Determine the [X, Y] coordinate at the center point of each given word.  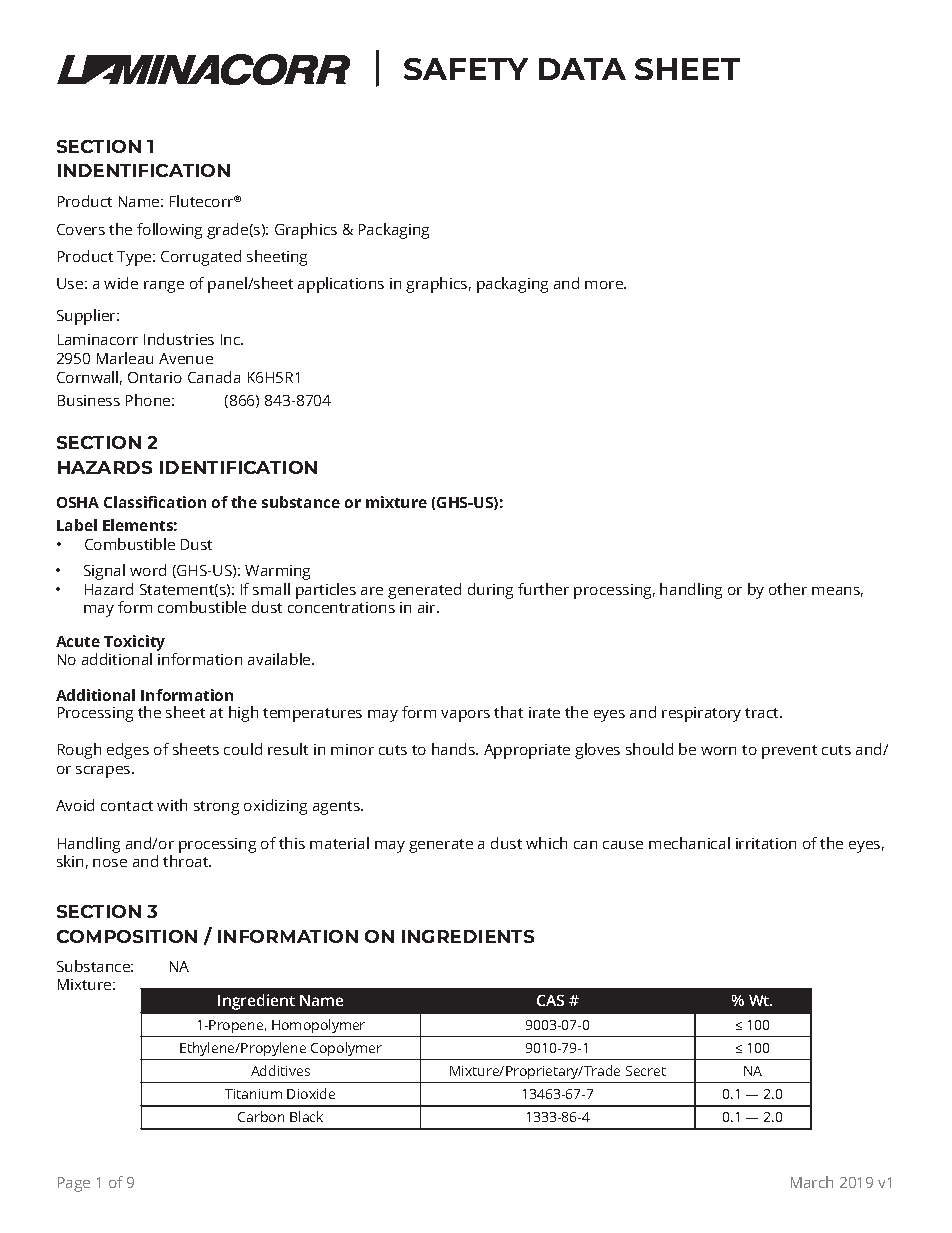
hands [455, 749]
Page [74, 1184]
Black [306, 1116]
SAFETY [466, 69]
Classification [155, 502]
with [172, 805]
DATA [582, 69]
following [169, 231]
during [490, 591]
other [788, 589]
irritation [766, 843]
